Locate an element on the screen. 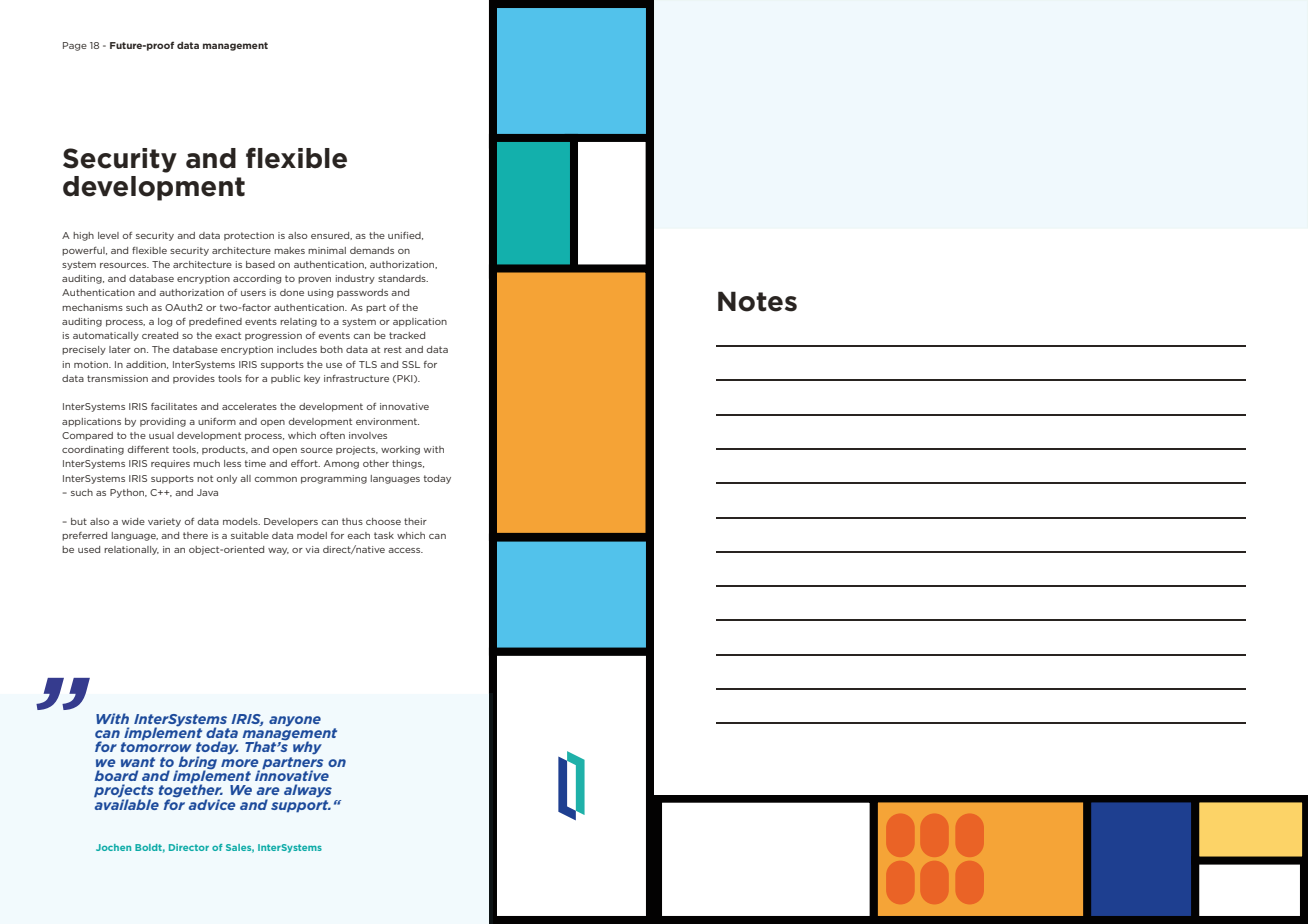  log is located at coordinates (165, 322).
